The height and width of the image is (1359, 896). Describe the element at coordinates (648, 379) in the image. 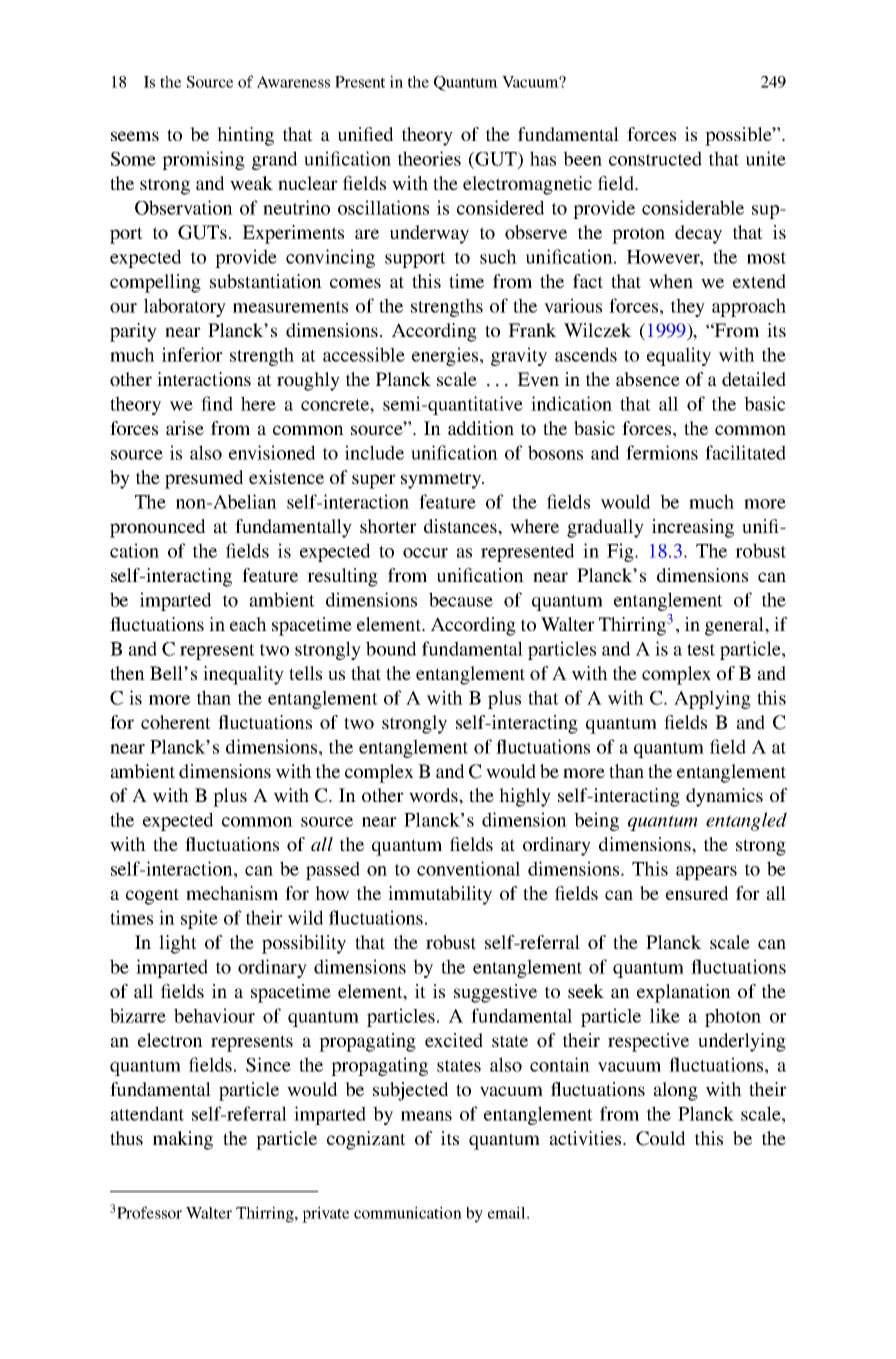

I see `absence` at that location.
